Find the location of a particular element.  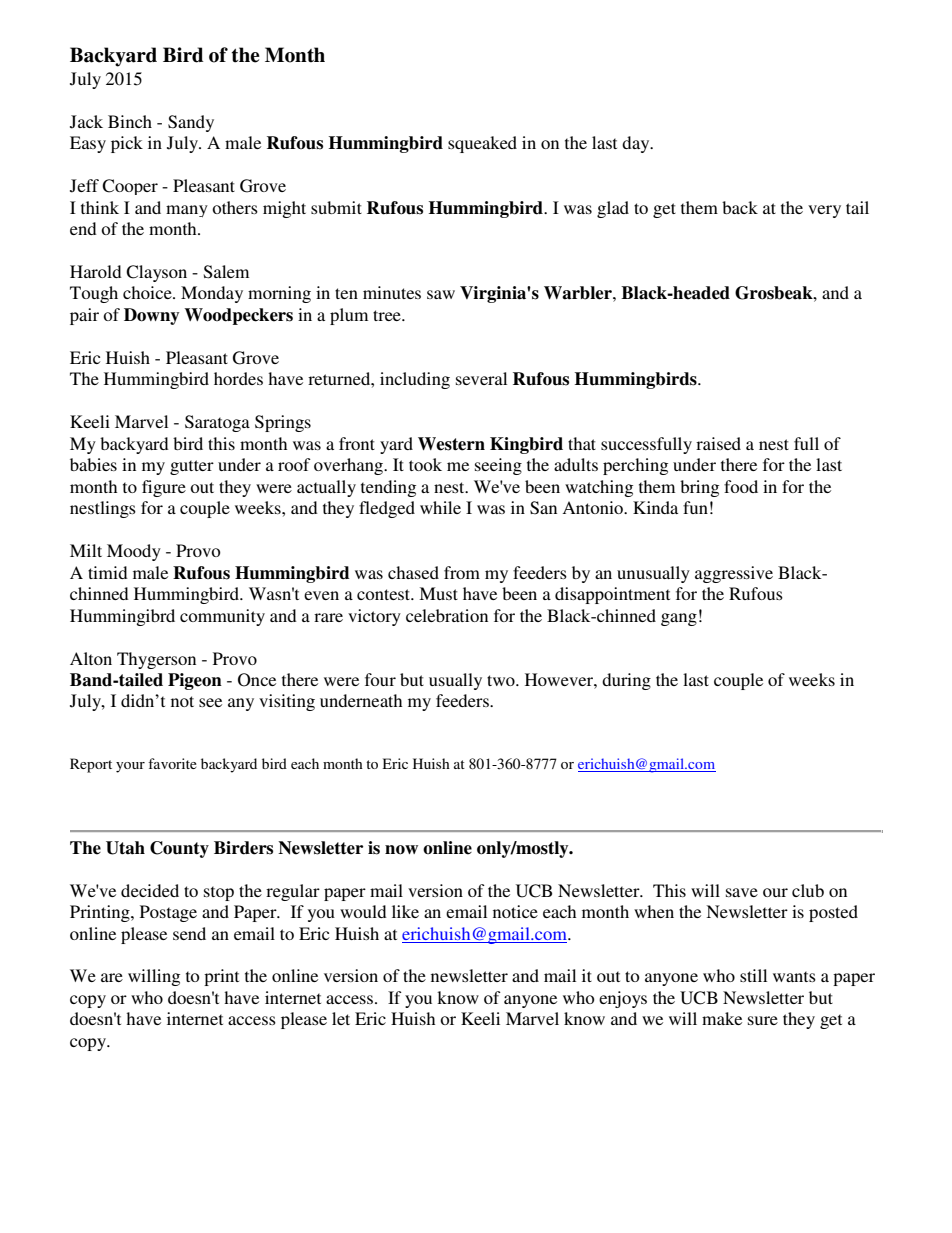

Saratoga is located at coordinates (217, 423).
